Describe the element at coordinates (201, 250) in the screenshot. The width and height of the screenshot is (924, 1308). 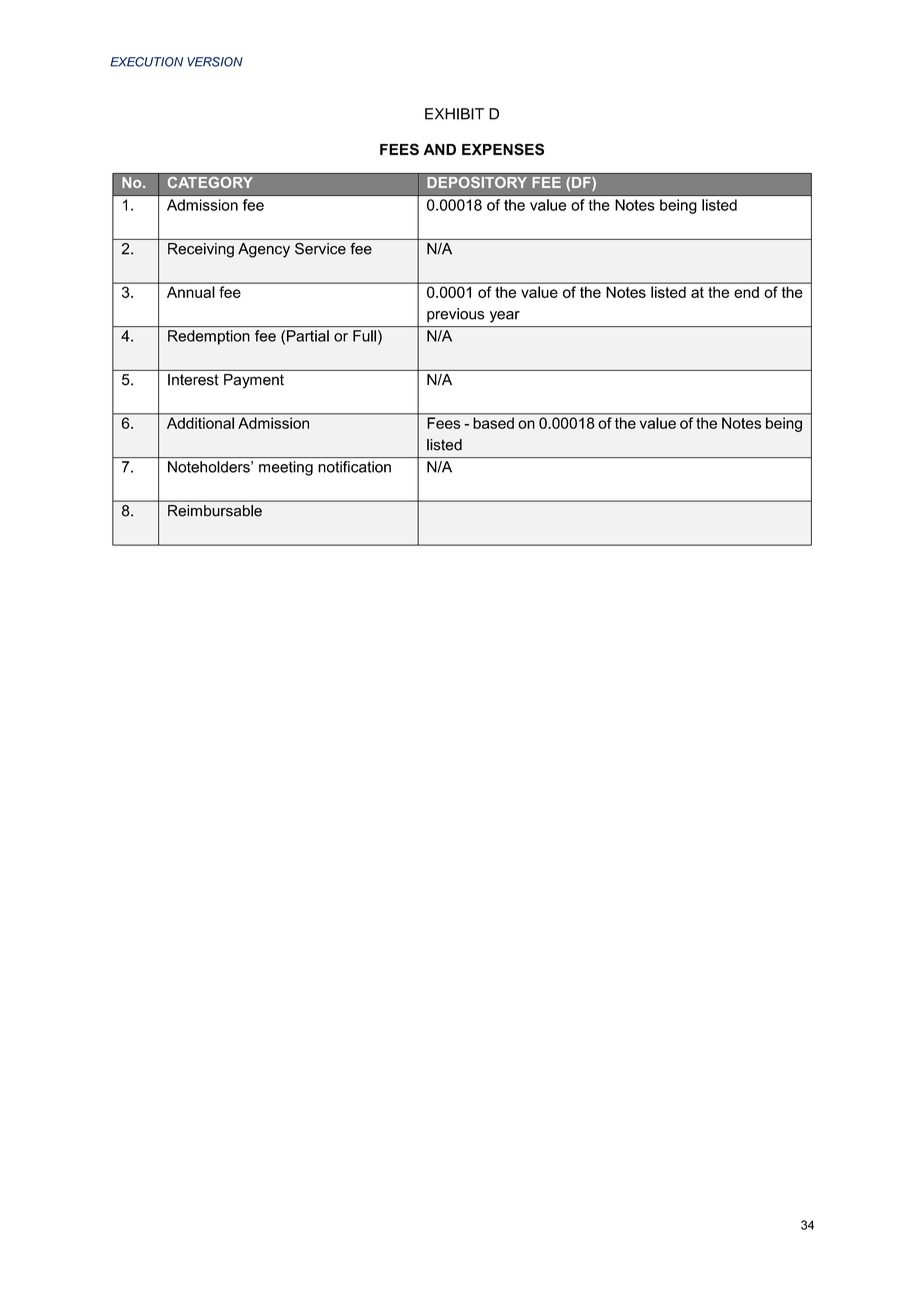
I see `Receiving` at that location.
